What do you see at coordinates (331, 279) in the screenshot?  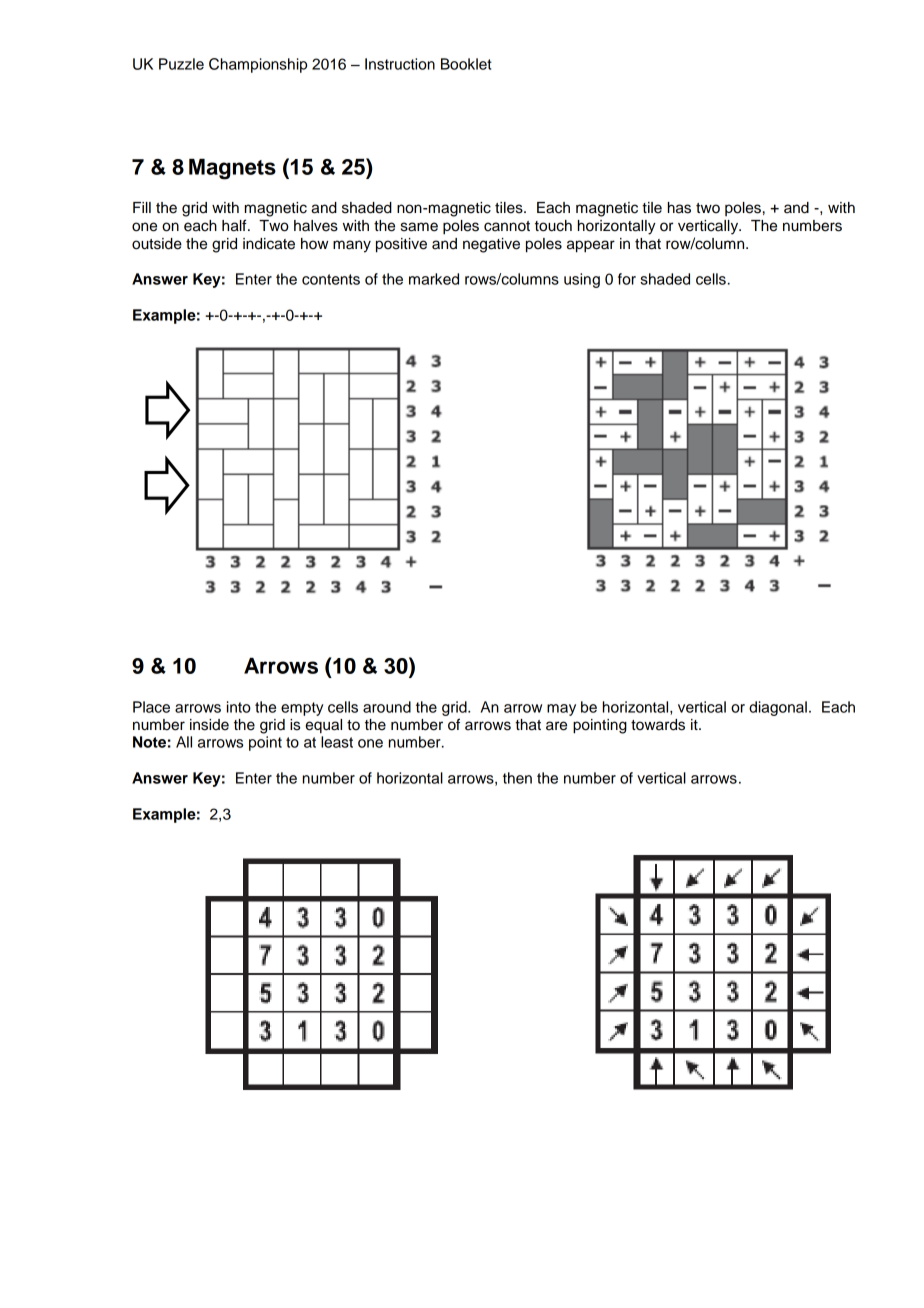 I see `contents` at bounding box center [331, 279].
